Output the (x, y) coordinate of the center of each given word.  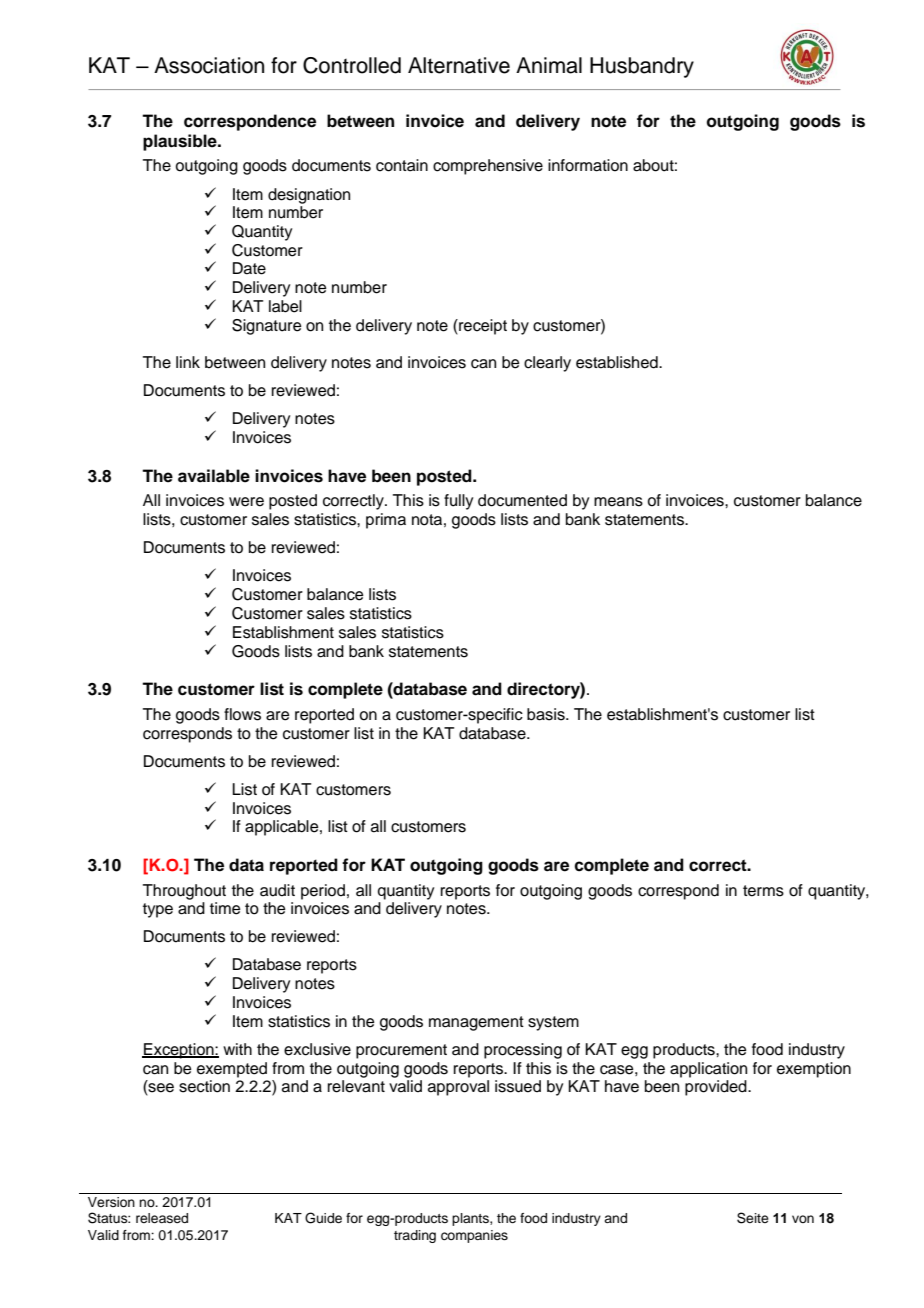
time (225, 908)
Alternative (459, 65)
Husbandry (642, 67)
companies (474, 1236)
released (162, 1218)
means (618, 502)
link (188, 362)
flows (242, 714)
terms (763, 891)
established (618, 362)
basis (547, 714)
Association (209, 65)
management (476, 1023)
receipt (482, 327)
